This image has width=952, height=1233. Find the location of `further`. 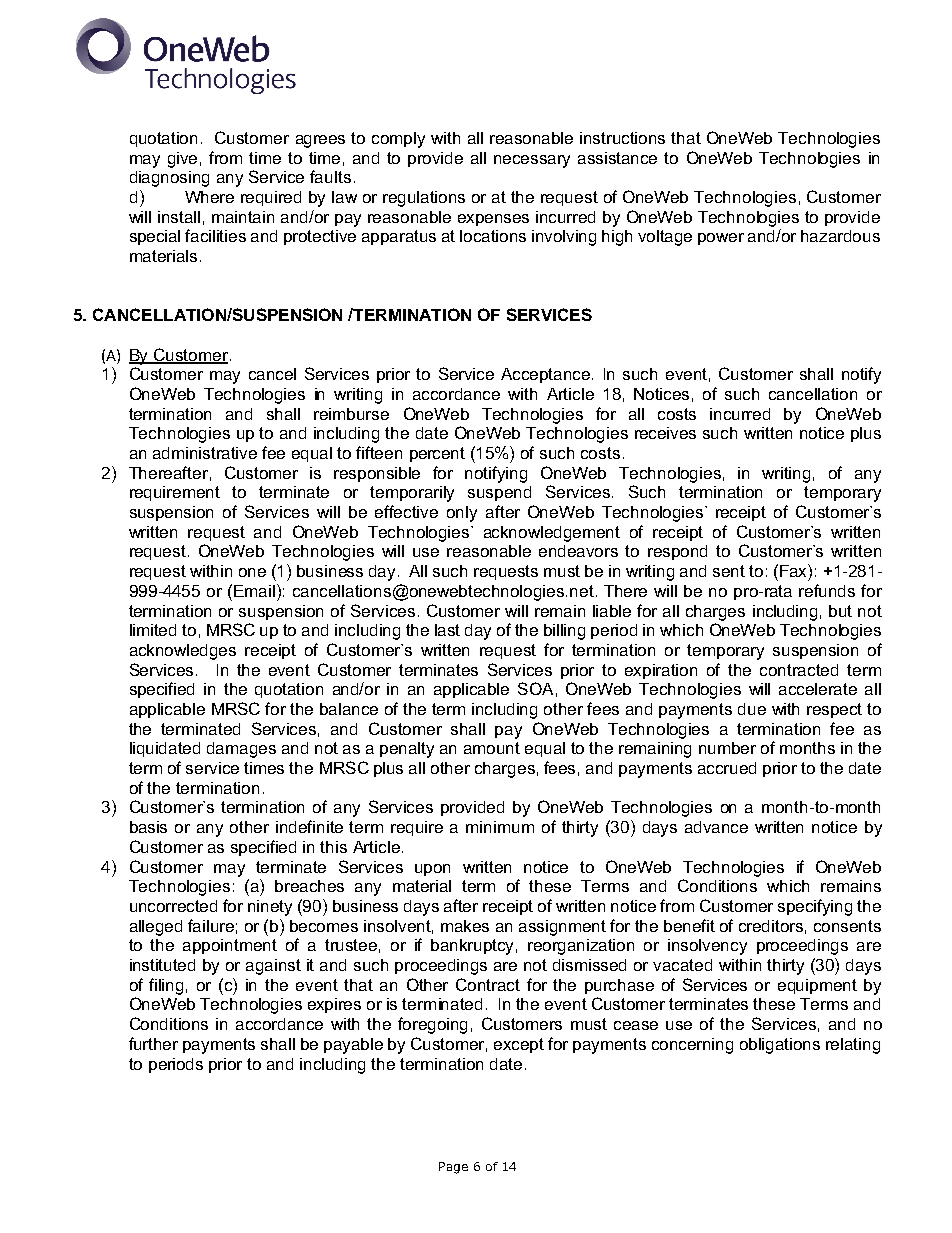

further is located at coordinates (153, 1043).
